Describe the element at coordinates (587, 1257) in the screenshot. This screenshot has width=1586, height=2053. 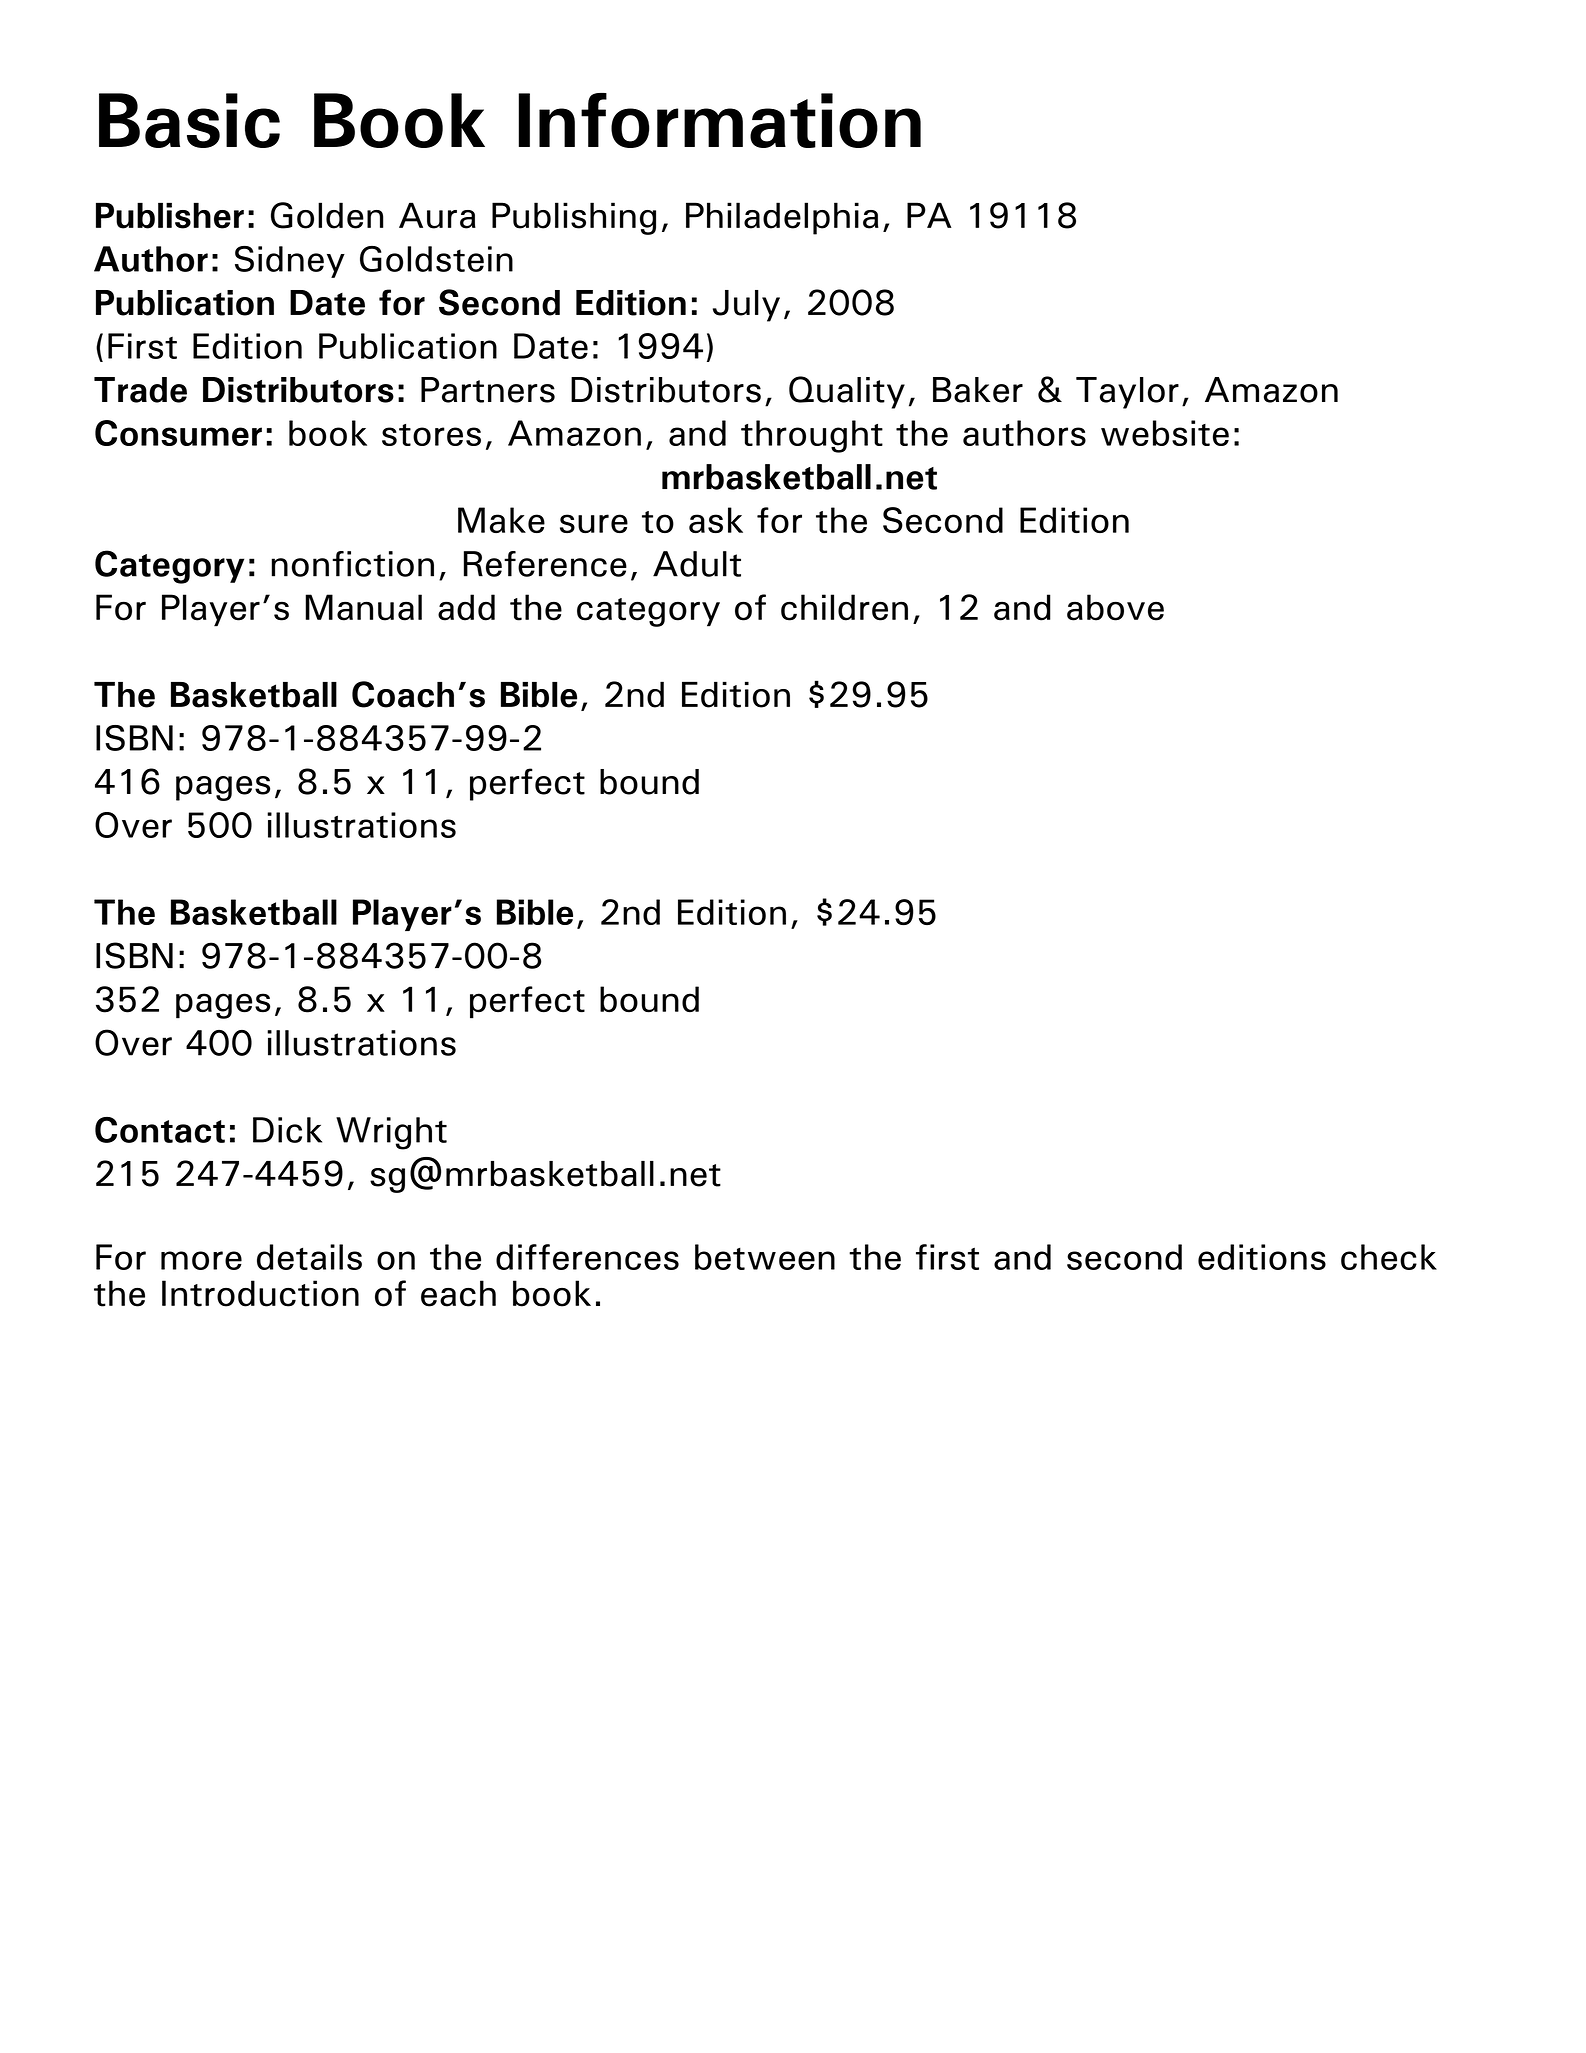
I see `differences` at that location.
